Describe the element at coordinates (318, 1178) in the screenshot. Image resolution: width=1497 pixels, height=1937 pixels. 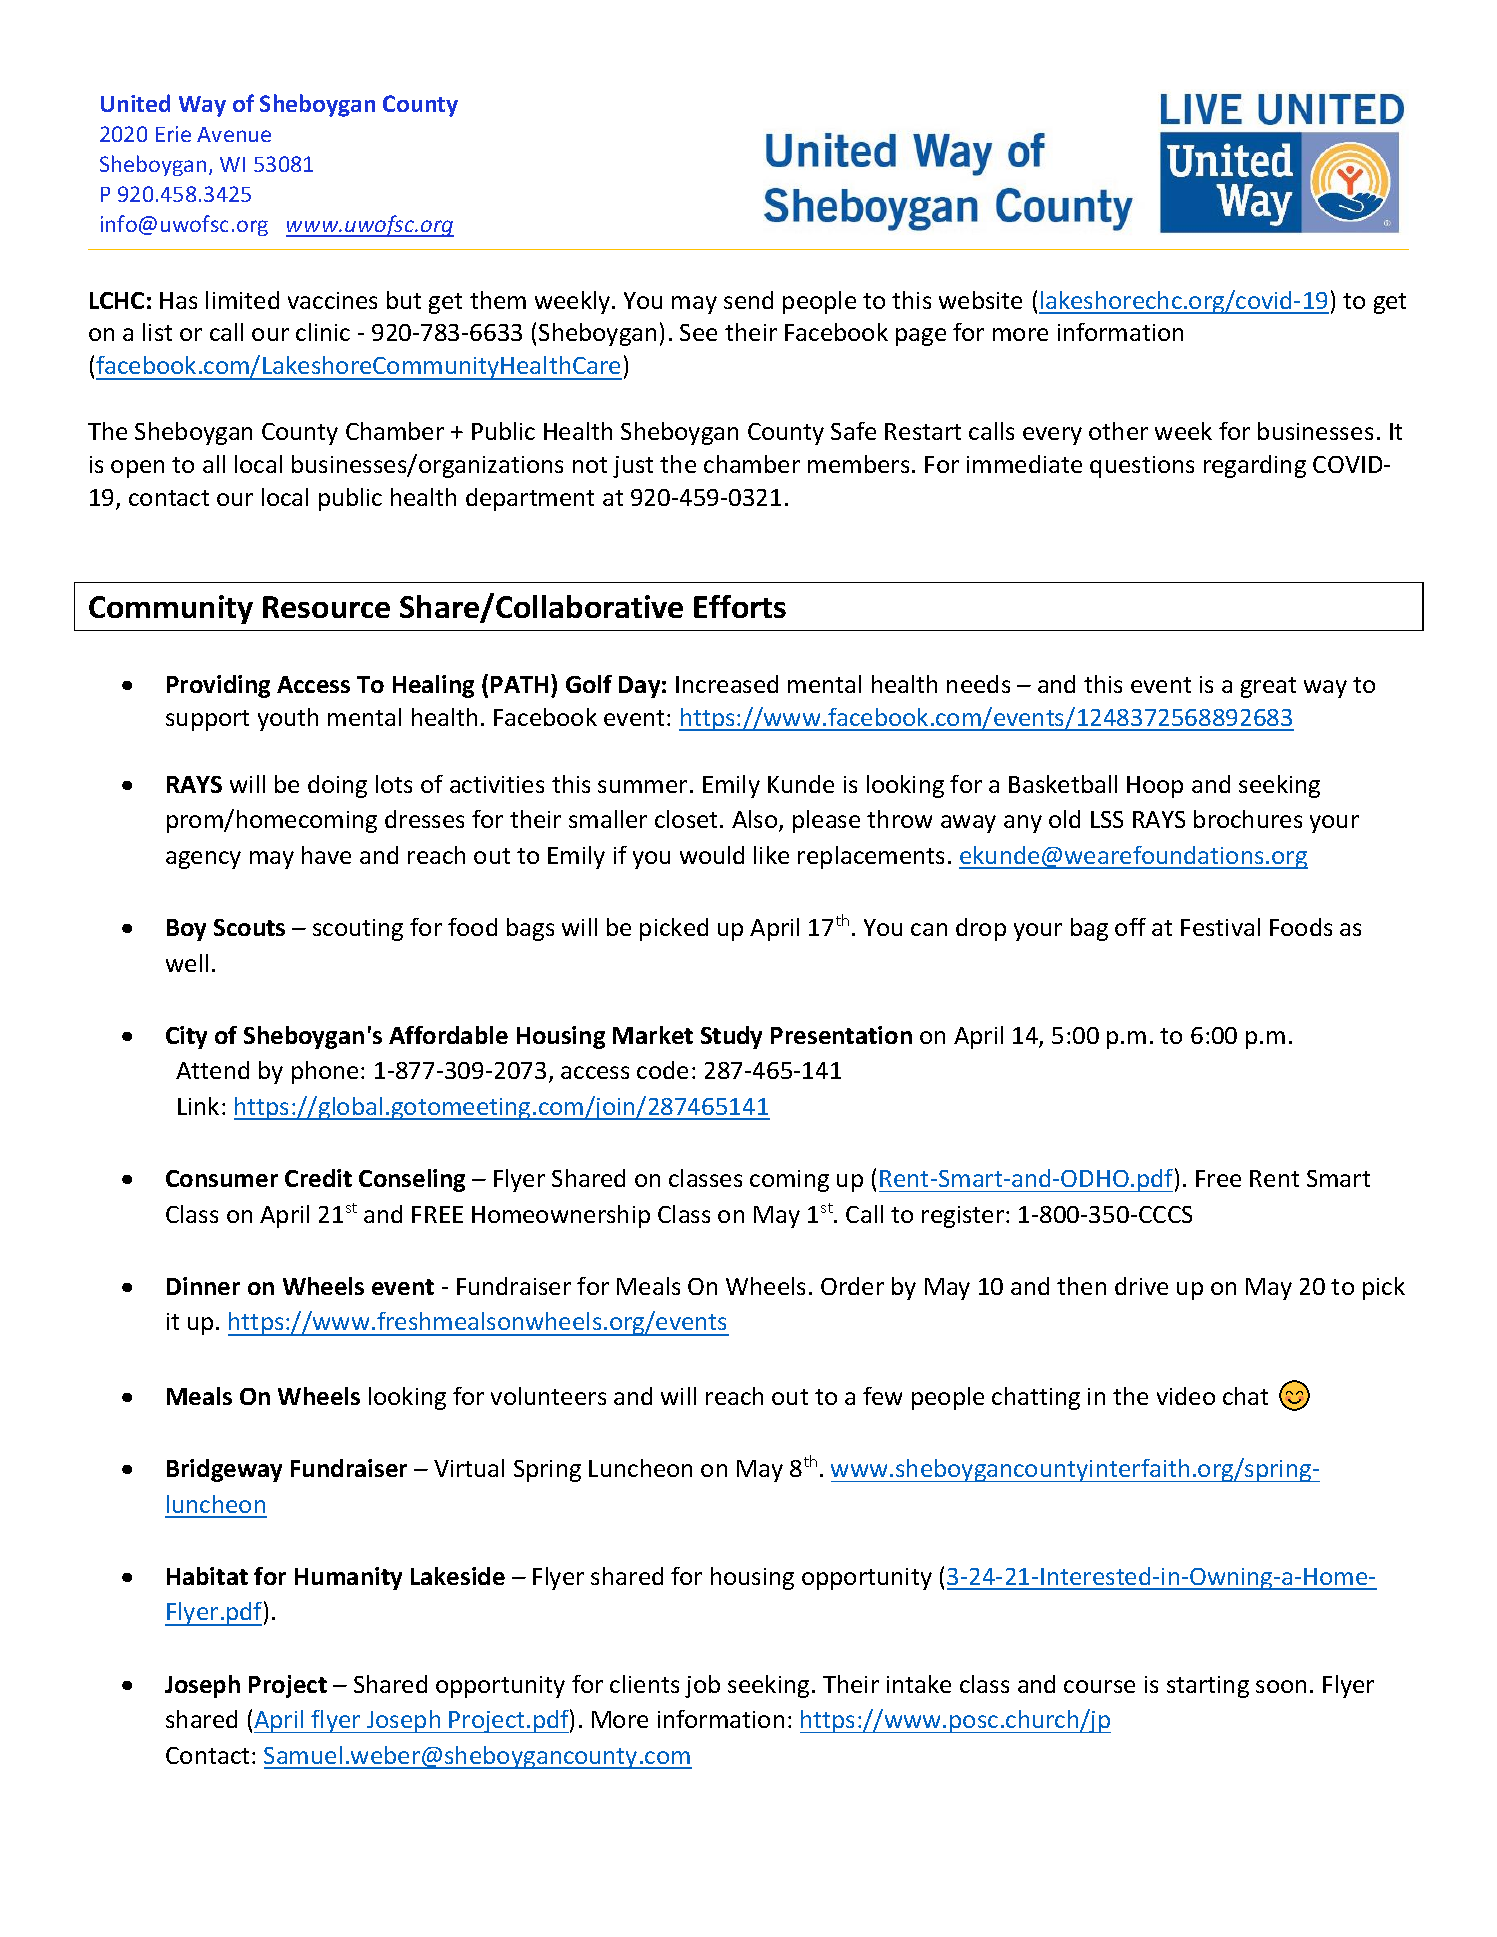
I see `Credit` at that location.
